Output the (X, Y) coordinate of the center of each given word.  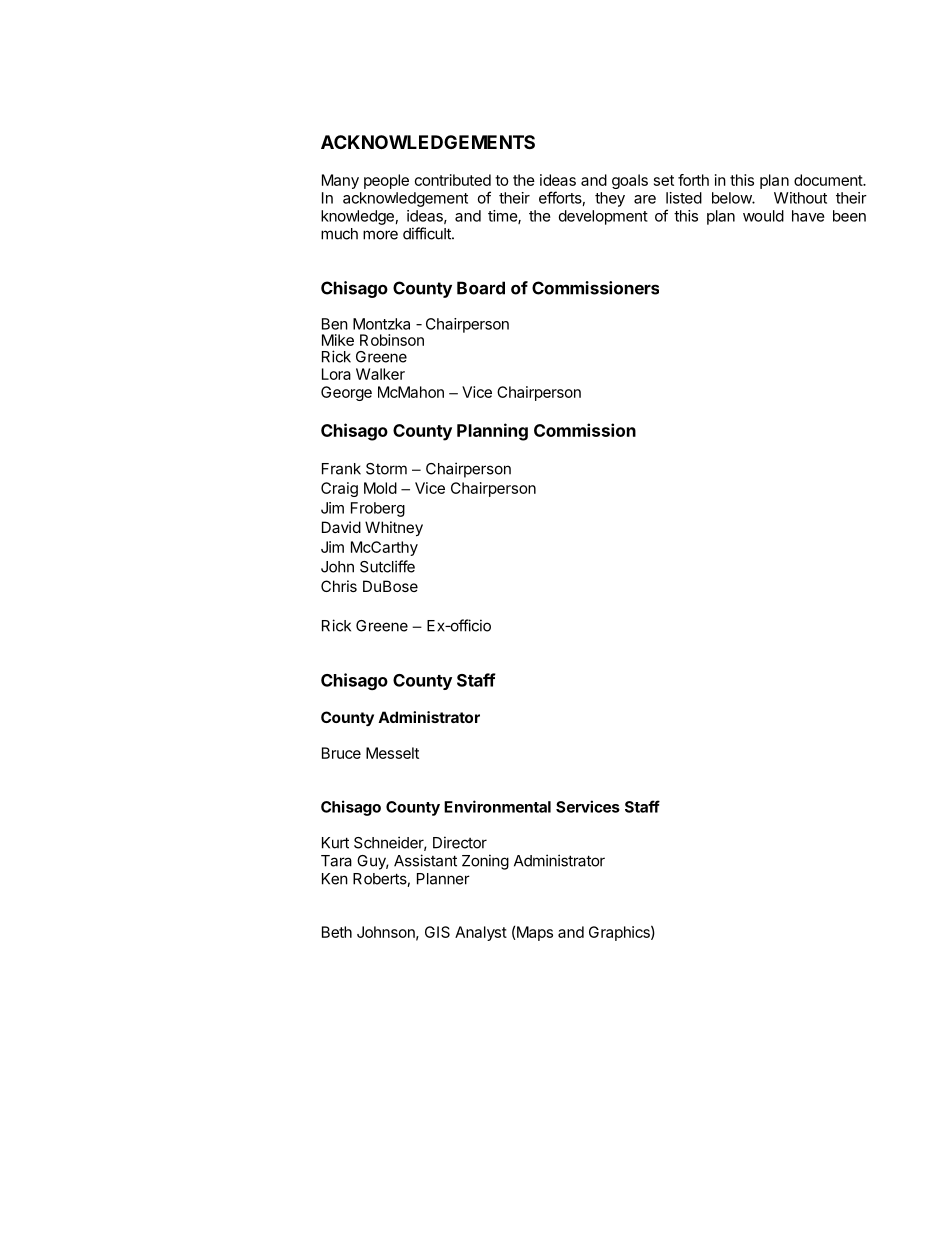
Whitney (394, 528)
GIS (437, 932)
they (610, 199)
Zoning (485, 862)
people (386, 181)
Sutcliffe (387, 566)
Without (800, 198)
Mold (380, 488)
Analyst (481, 933)
